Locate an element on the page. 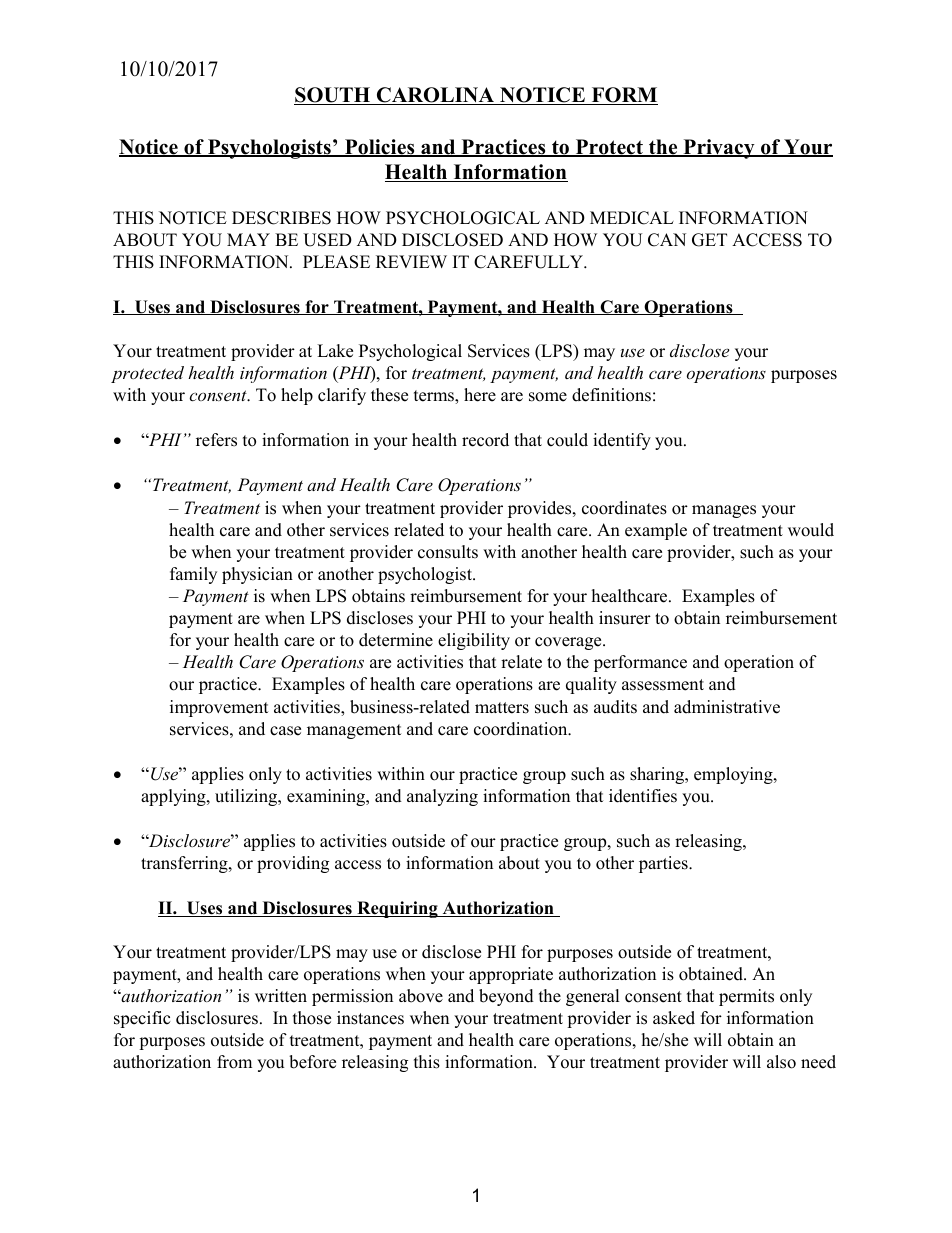  record is located at coordinates (485, 440).
